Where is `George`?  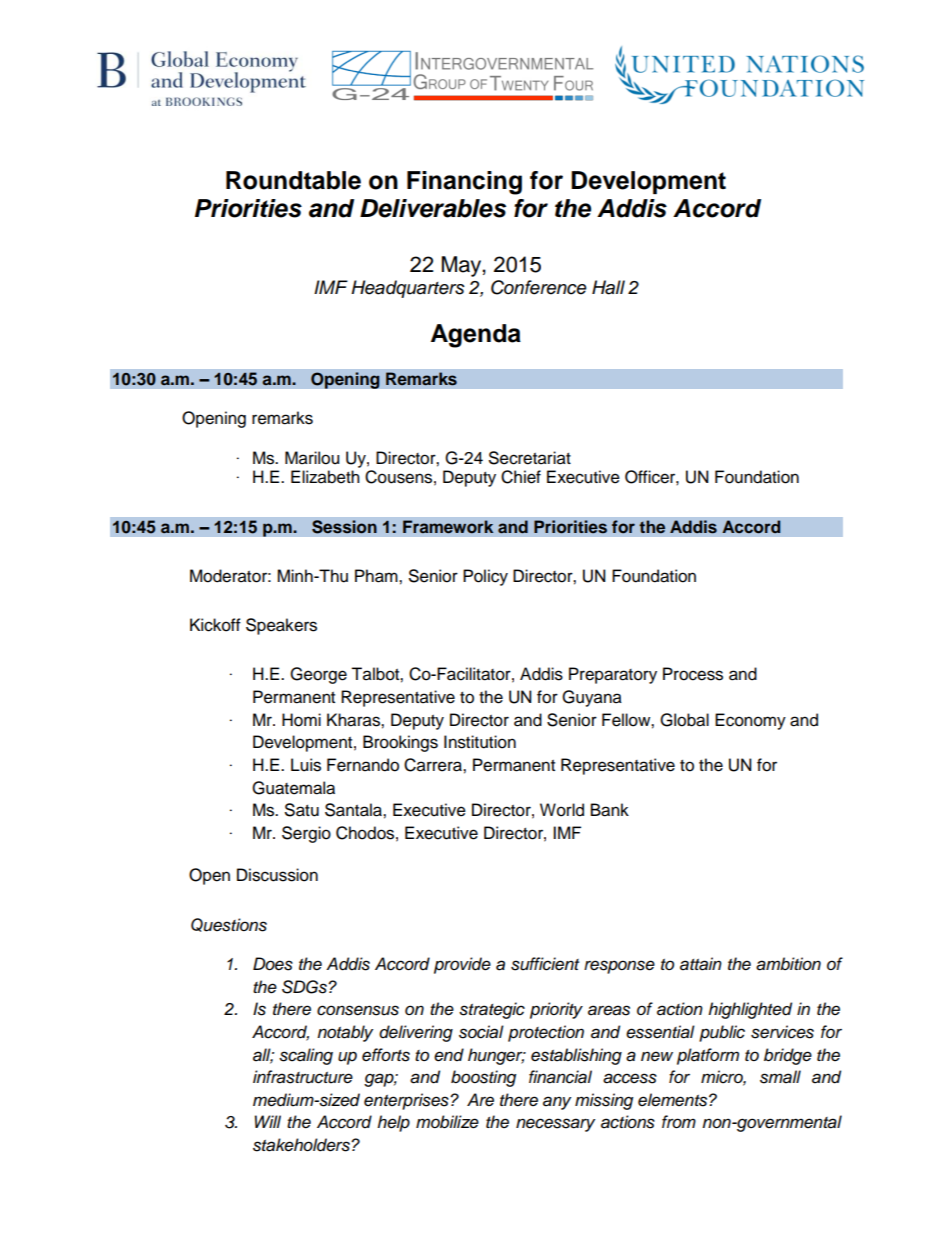 George is located at coordinates (318, 675).
